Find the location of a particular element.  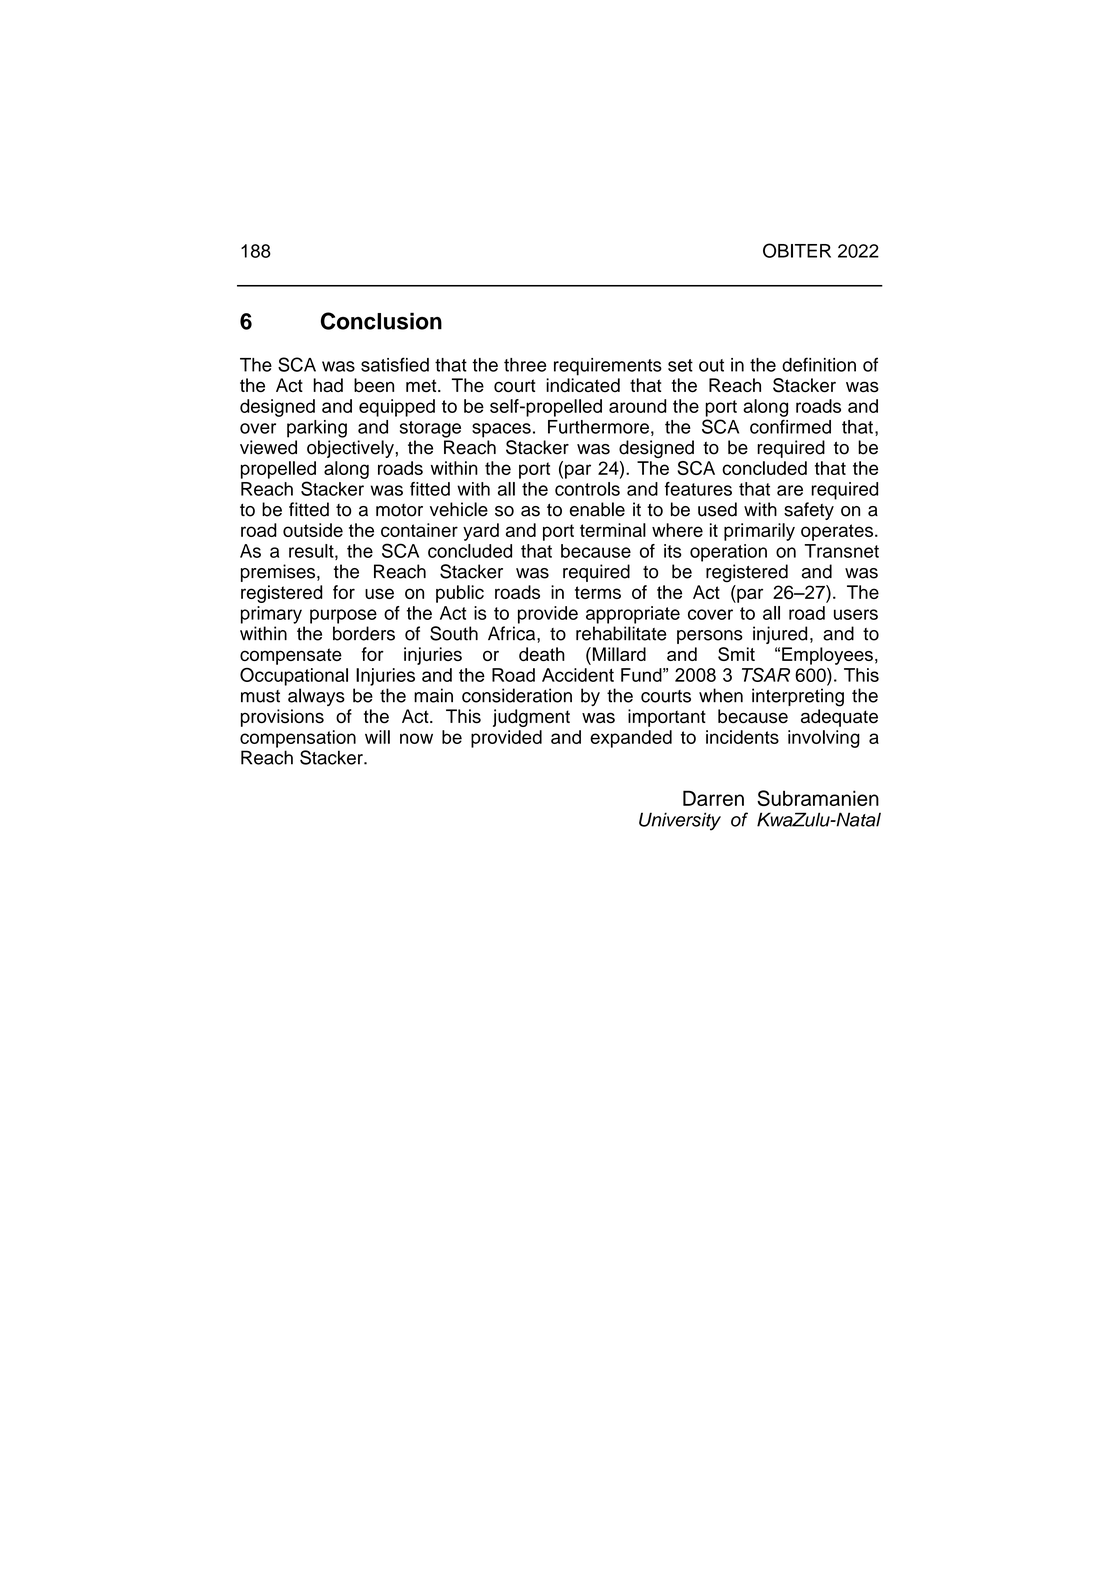

University is located at coordinates (680, 821).
